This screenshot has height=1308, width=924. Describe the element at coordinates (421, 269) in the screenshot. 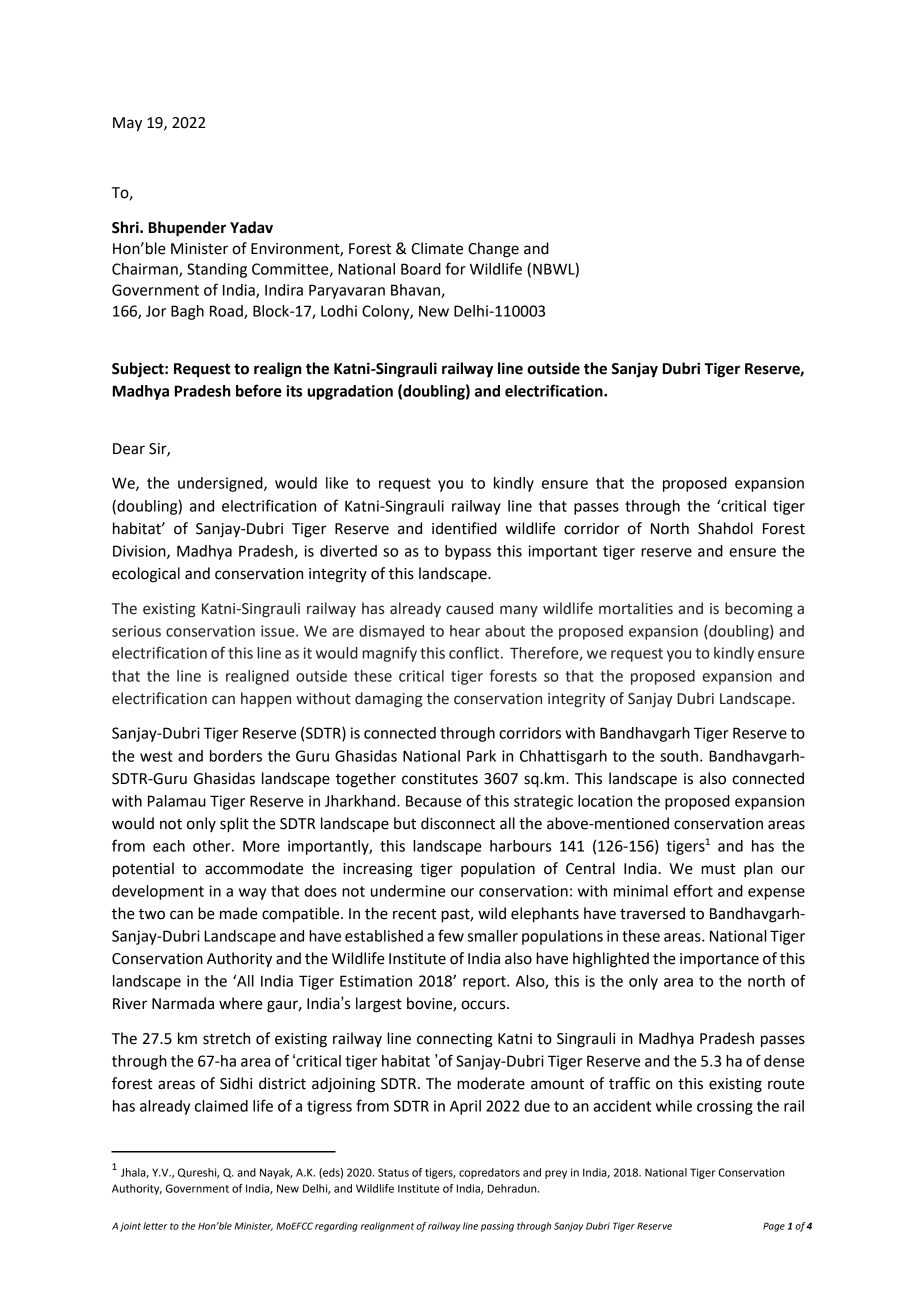

I see `Board` at that location.
